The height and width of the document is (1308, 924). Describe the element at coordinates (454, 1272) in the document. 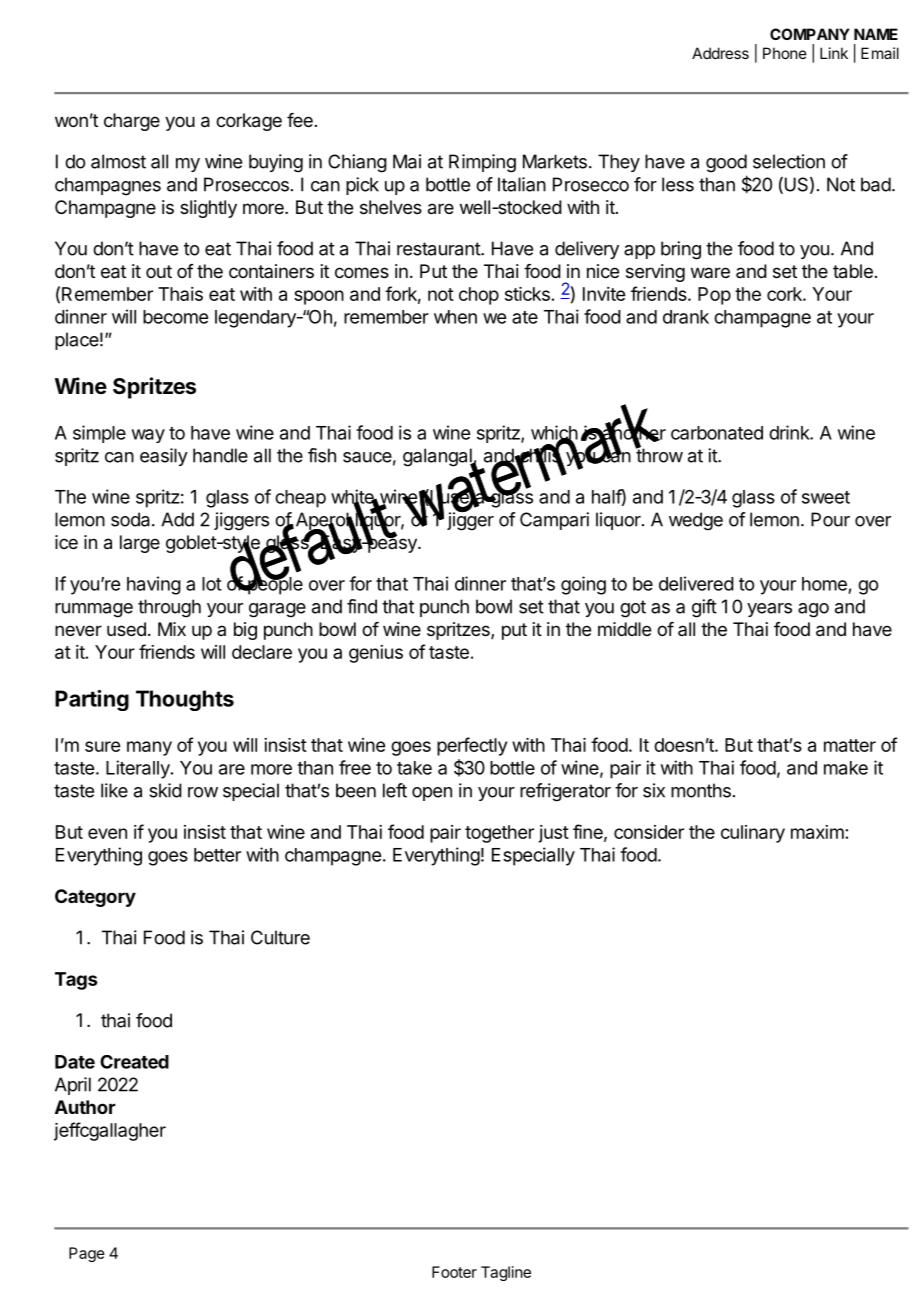

I see `Footer` at that location.
